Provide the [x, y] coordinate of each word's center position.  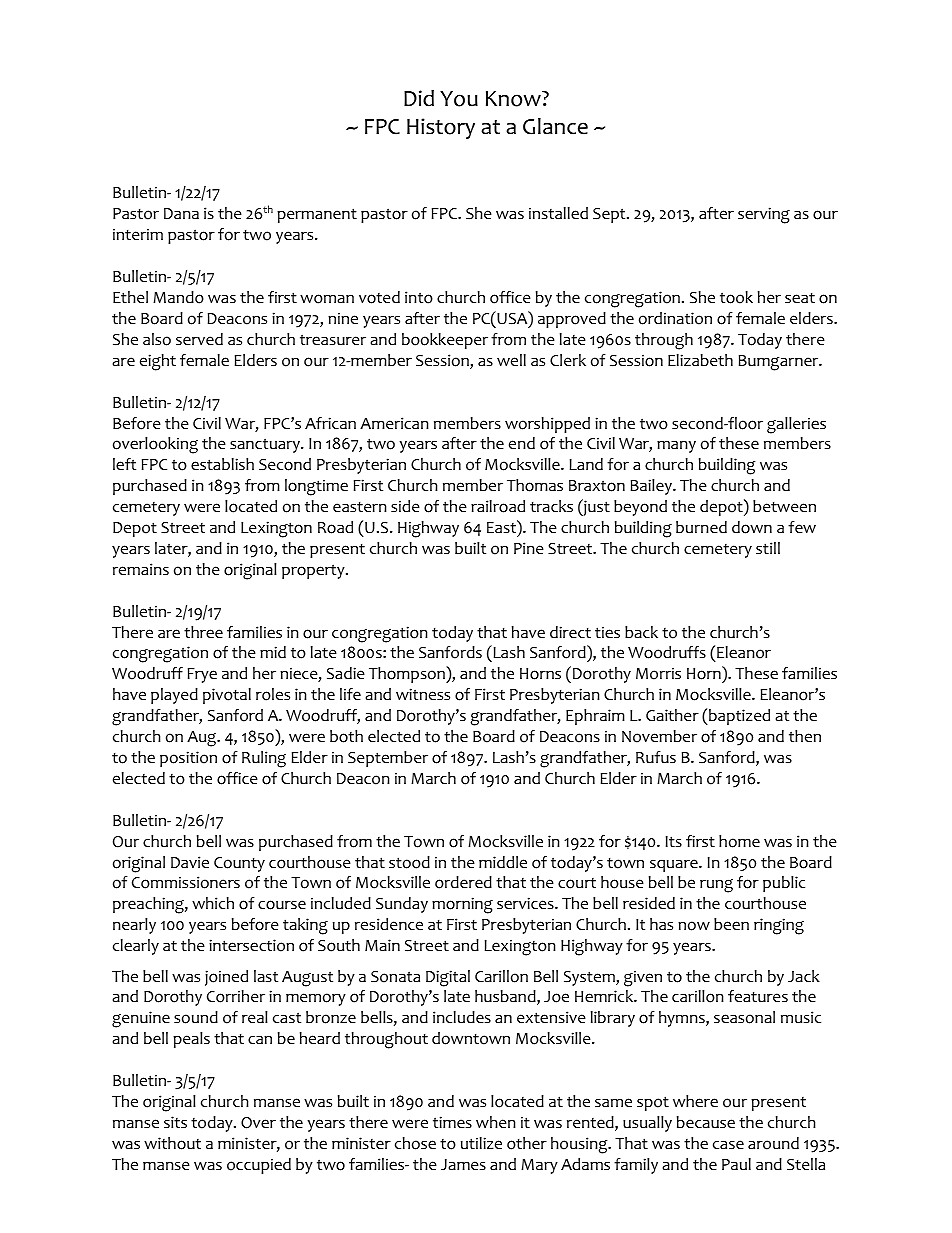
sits [175, 1122]
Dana [181, 213]
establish [222, 464]
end [522, 443]
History [441, 128]
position [188, 759]
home [739, 841]
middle [503, 862]
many [676, 446]
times [452, 1122]
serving [764, 215]
